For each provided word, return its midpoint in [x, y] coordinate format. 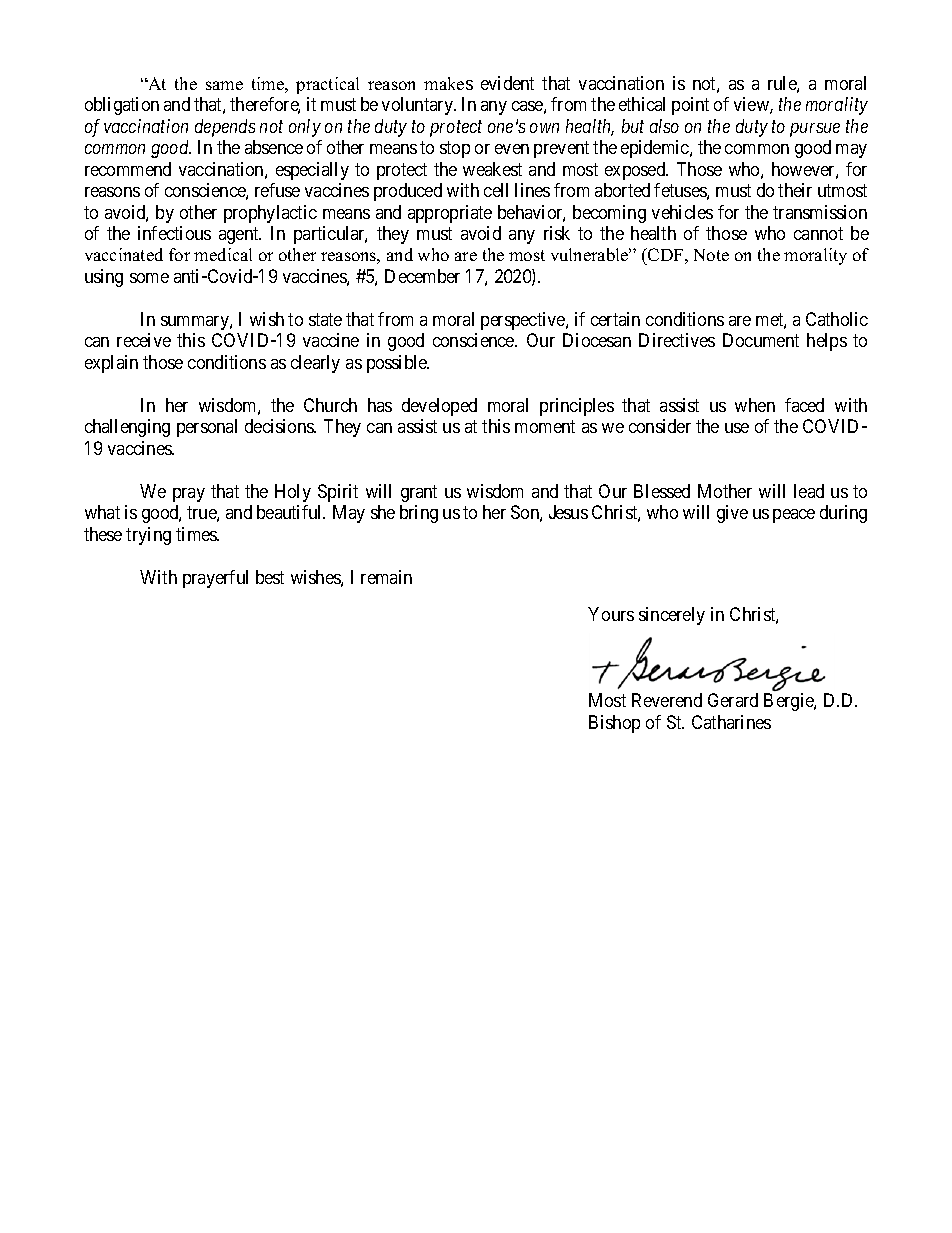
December [422, 276]
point [690, 106]
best [270, 577]
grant [419, 493]
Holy [293, 493]
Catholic [837, 319]
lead [809, 491]
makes [448, 83]
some [149, 278]
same [224, 85]
